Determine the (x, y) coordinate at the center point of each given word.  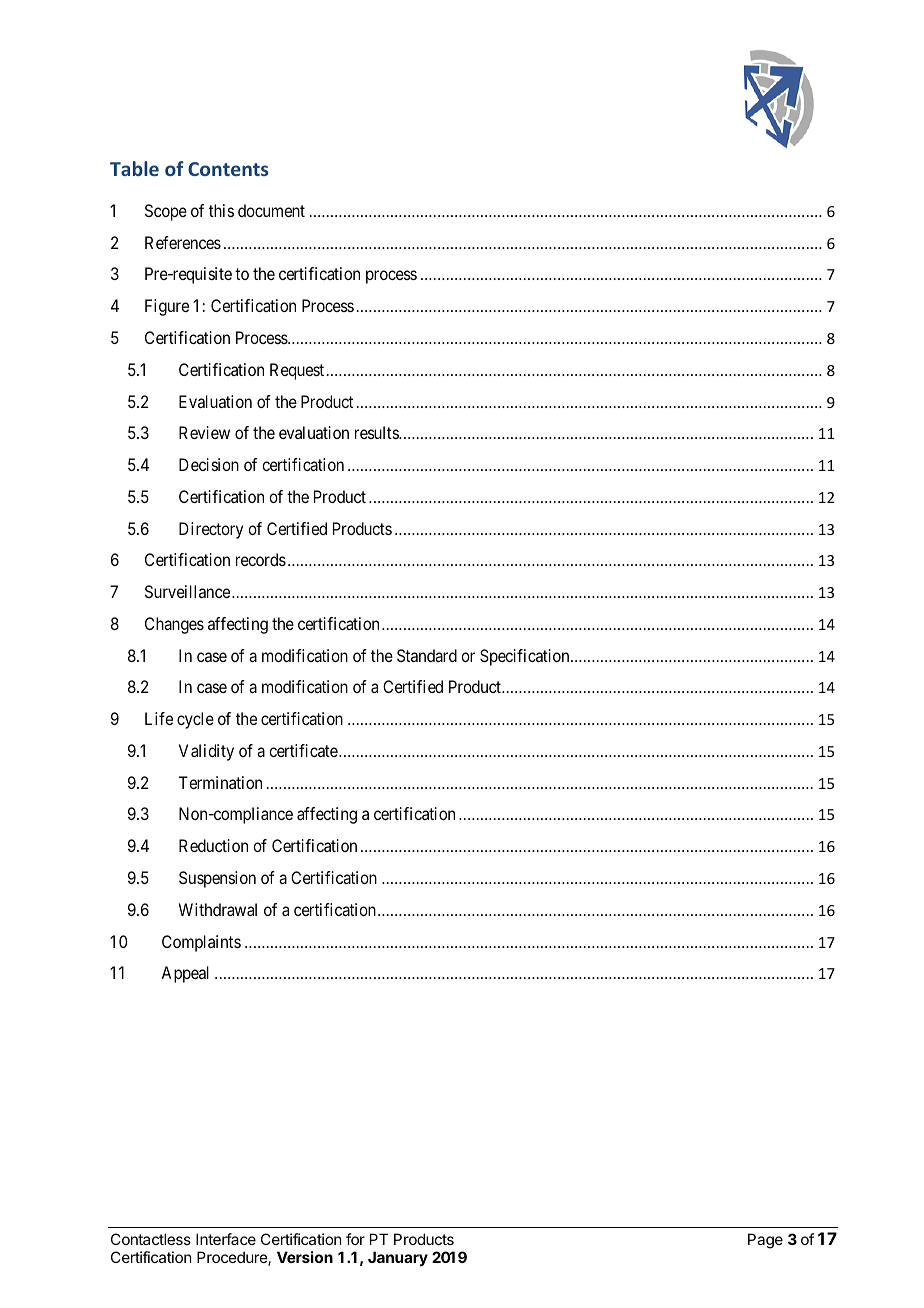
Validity (206, 752)
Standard (427, 655)
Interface (226, 1239)
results (377, 432)
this (221, 210)
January (398, 1258)
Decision (209, 464)
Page (765, 1241)
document (271, 210)
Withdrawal (218, 909)
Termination (220, 782)
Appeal (185, 974)
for (355, 1239)
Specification (526, 657)
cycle (195, 720)
